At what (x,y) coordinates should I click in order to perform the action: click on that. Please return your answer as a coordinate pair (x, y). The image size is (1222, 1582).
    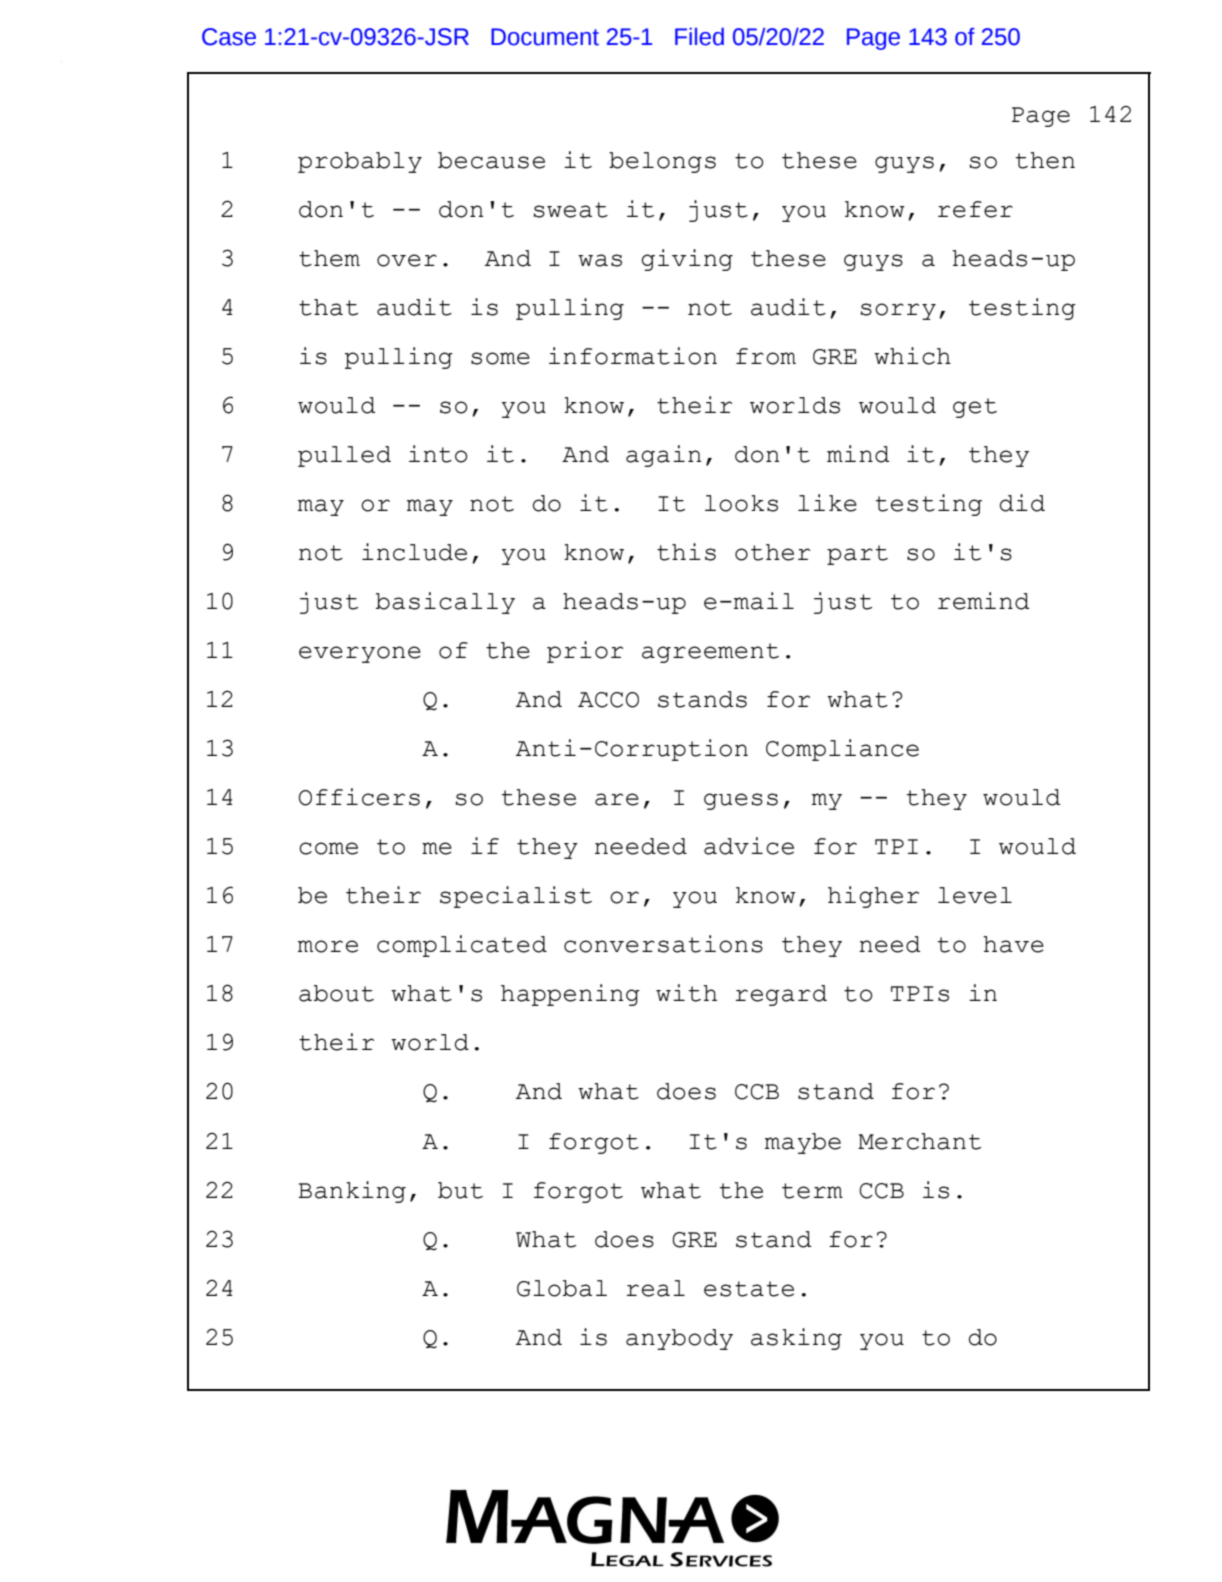
    Looking at the image, I should click on (328, 307).
